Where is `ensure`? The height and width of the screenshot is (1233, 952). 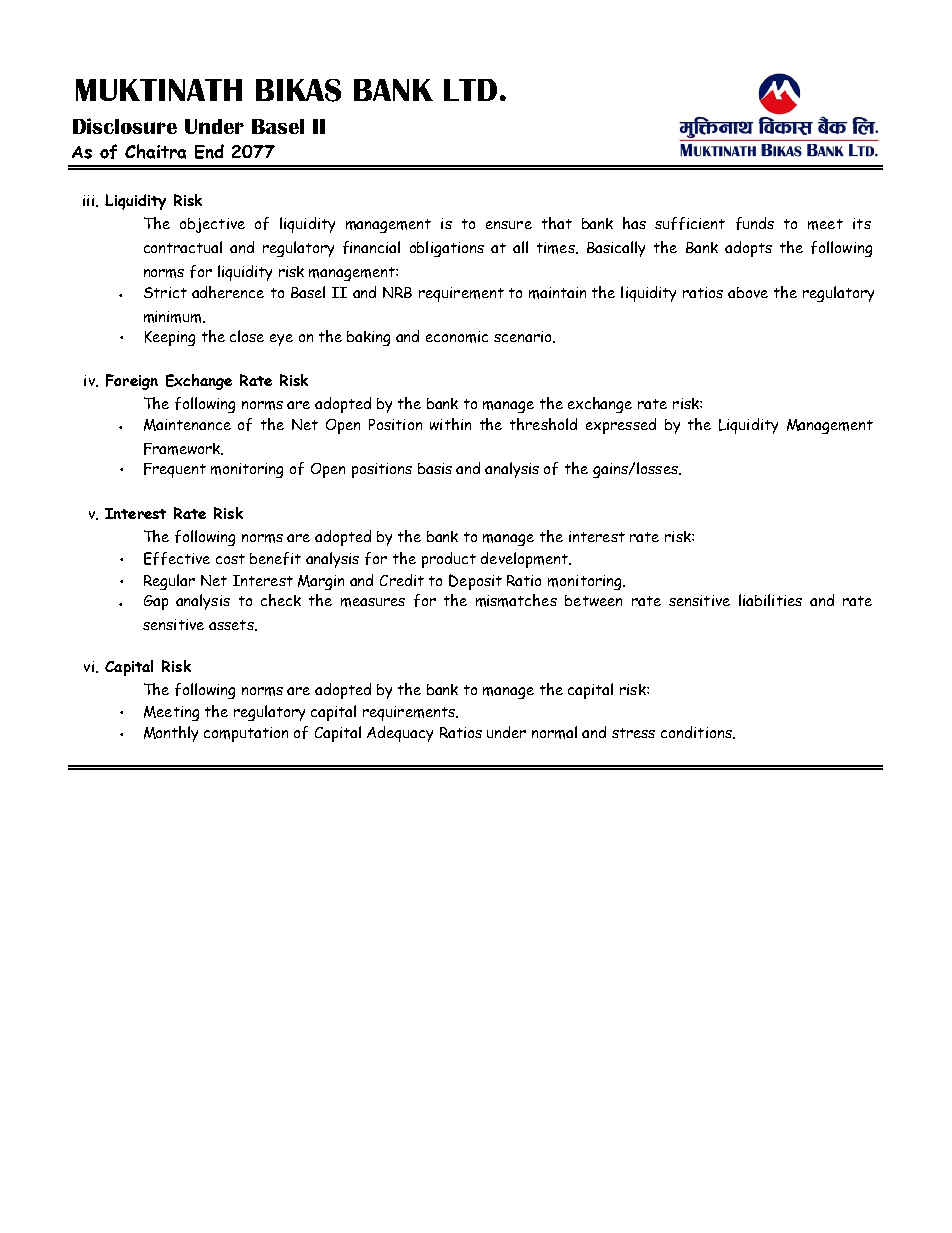 ensure is located at coordinates (509, 225).
